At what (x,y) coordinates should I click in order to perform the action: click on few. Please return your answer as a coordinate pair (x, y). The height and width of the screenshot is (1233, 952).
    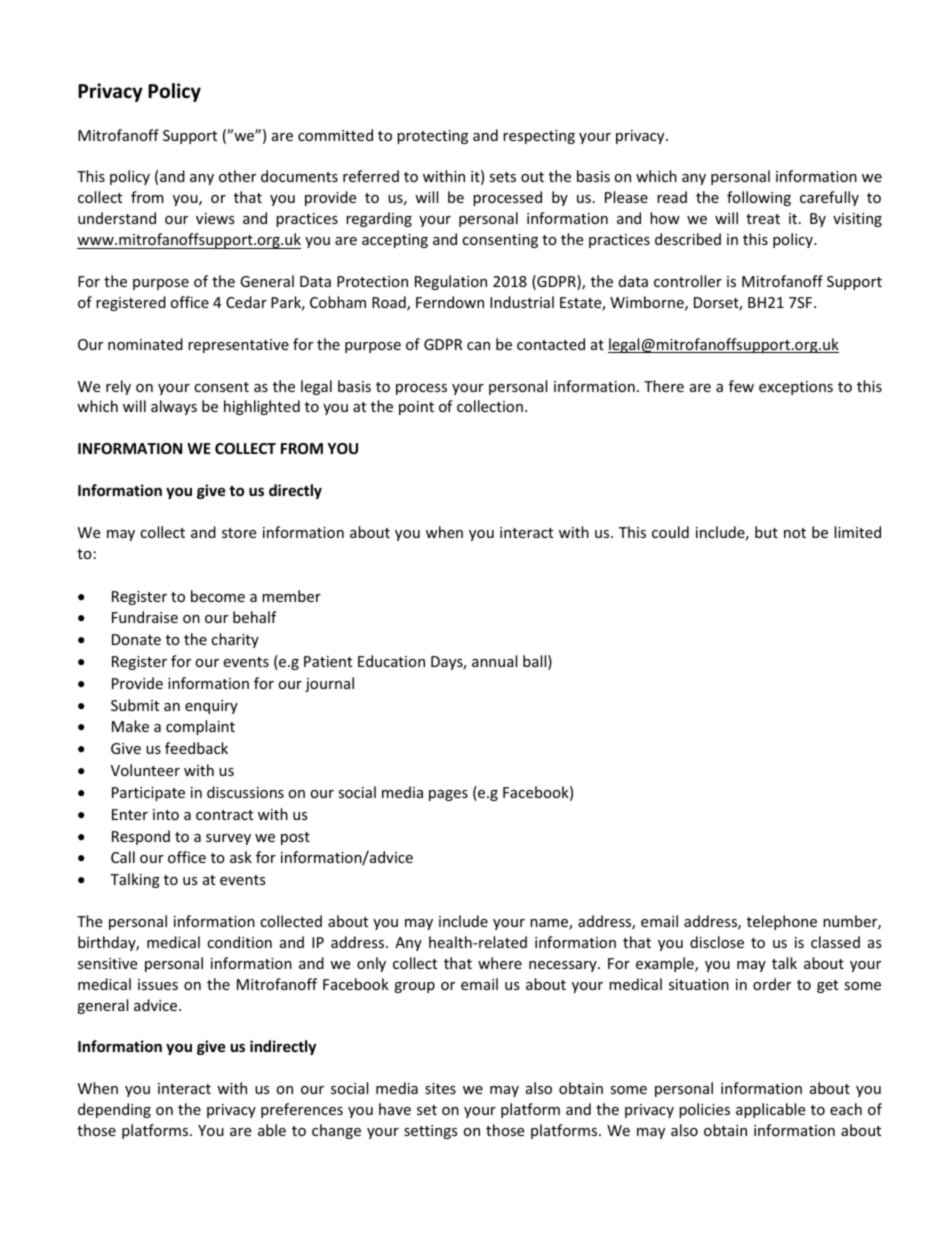
    Looking at the image, I should click on (741, 386).
